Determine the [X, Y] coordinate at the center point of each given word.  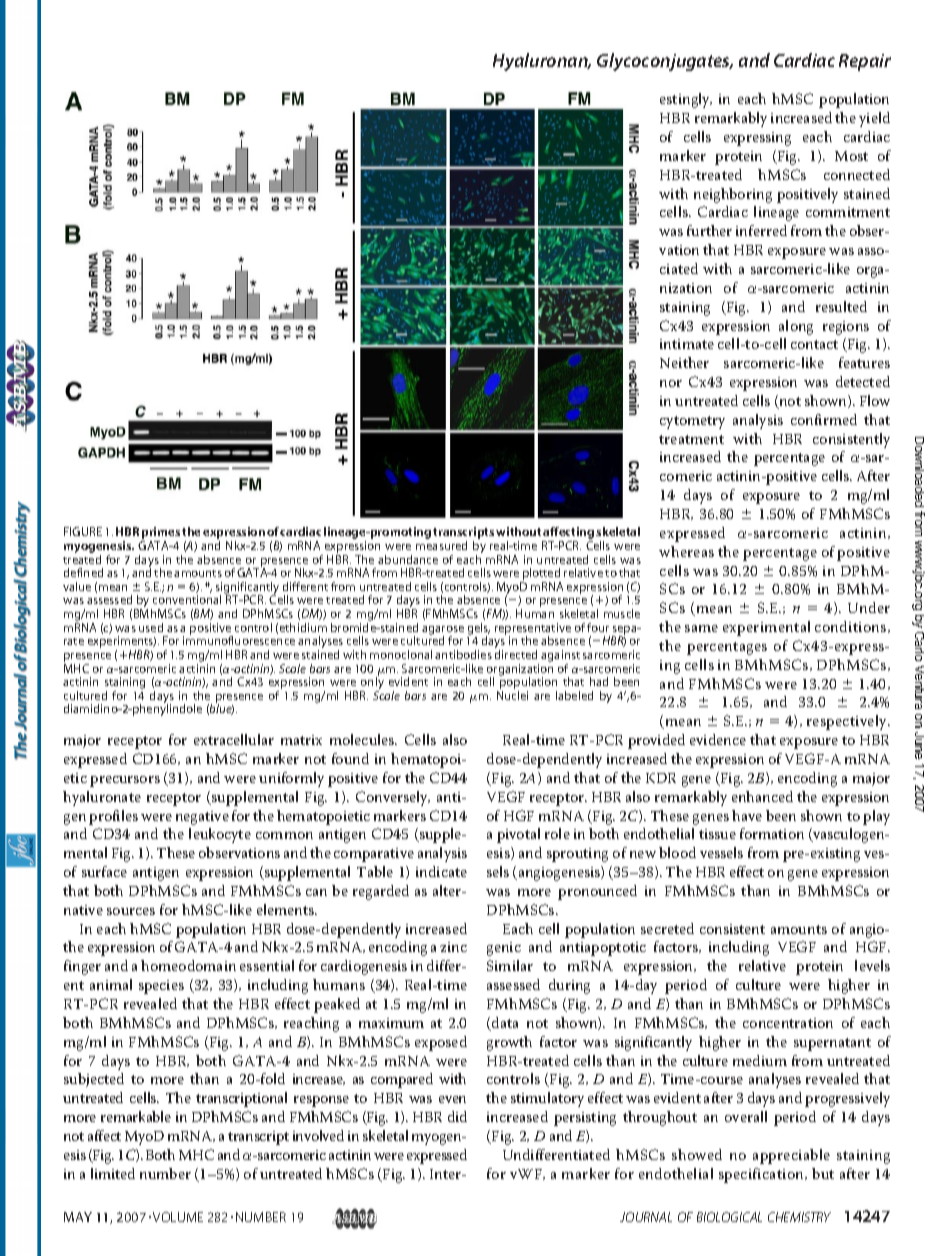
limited [113, 1173]
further [709, 230]
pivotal [518, 835]
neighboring [733, 195]
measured [441, 545]
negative [202, 818]
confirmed [824, 419]
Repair [865, 62]
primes [160, 534]
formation [772, 833]
